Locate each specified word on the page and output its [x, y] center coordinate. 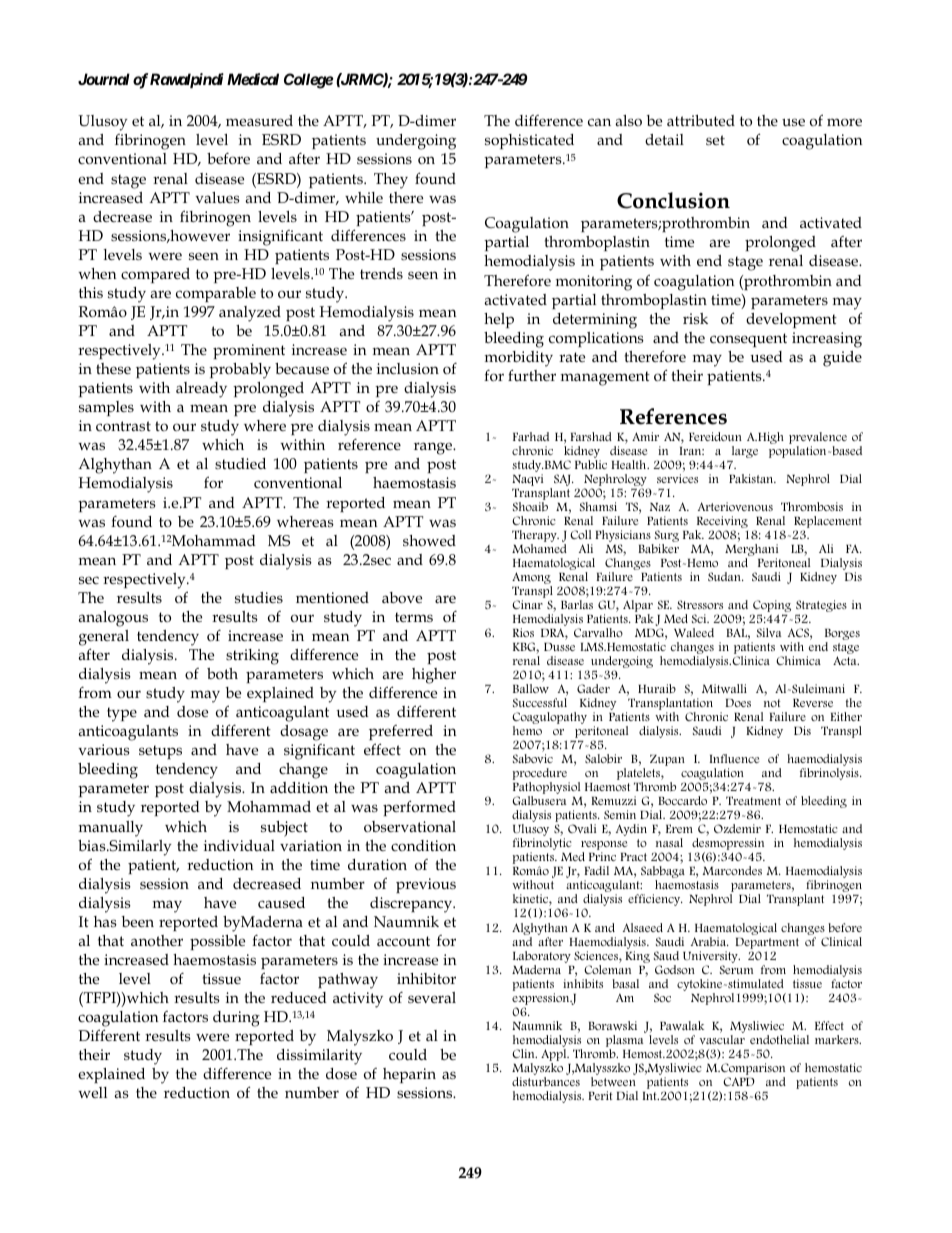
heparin [409, 1075]
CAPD [739, 1081]
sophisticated [529, 141]
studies [259, 598]
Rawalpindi [187, 80]
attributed [701, 121]
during [236, 1019]
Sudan [725, 576]
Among [532, 579]
